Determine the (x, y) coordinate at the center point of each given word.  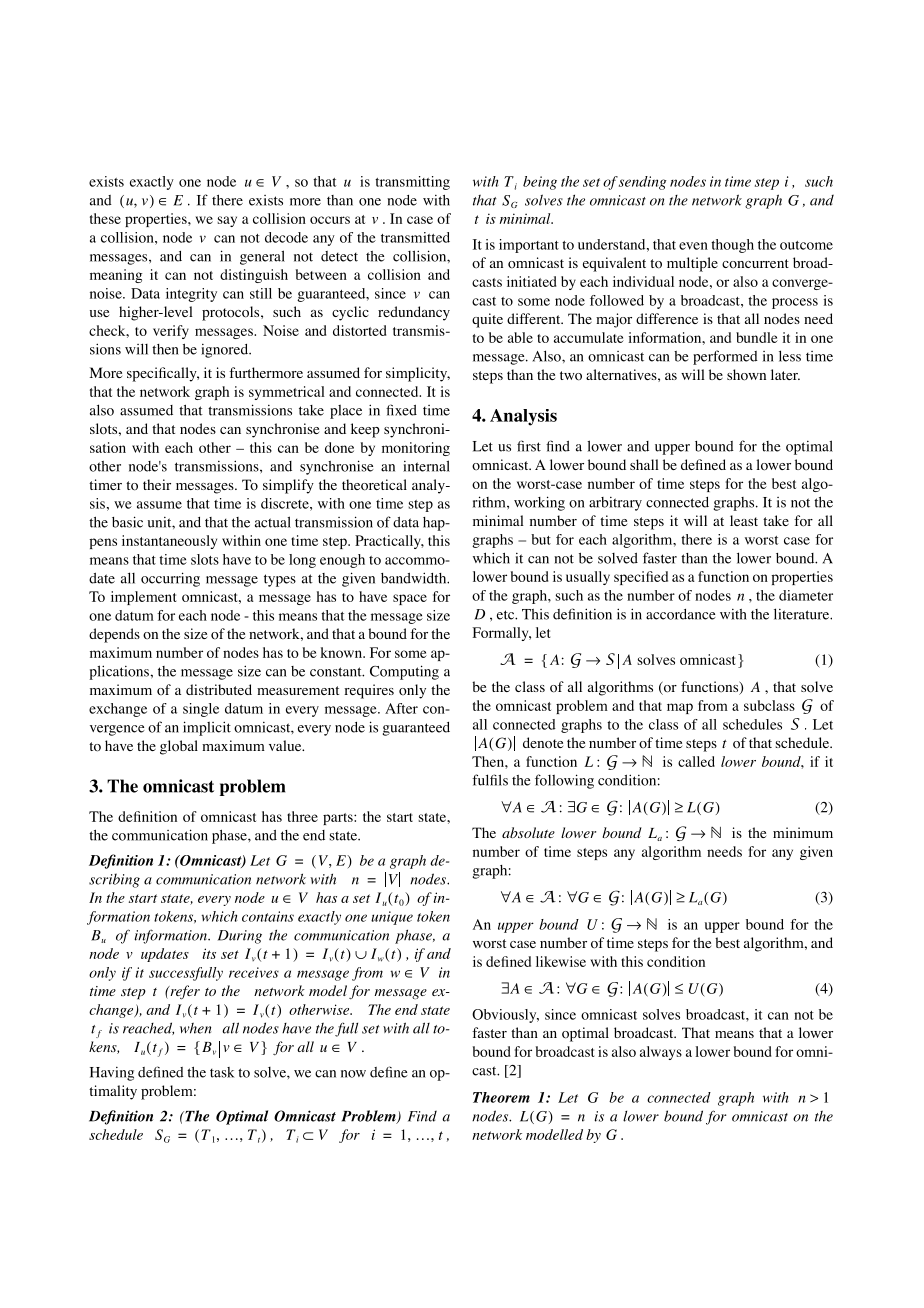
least (744, 520)
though (732, 246)
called (696, 761)
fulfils (490, 780)
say (227, 221)
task (222, 1072)
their (157, 484)
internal (426, 466)
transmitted (415, 237)
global (179, 747)
